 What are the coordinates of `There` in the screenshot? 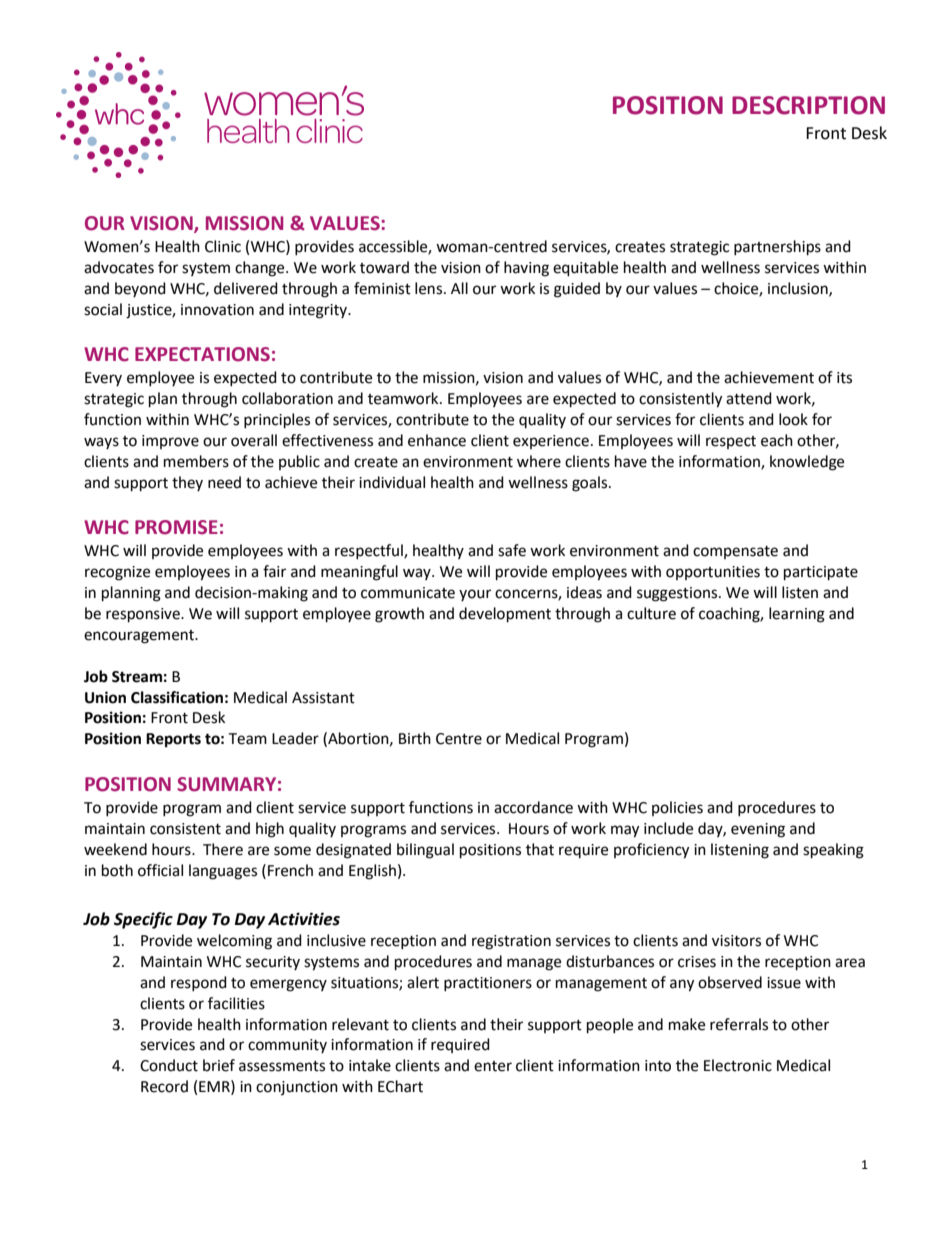 It's located at (223, 849).
